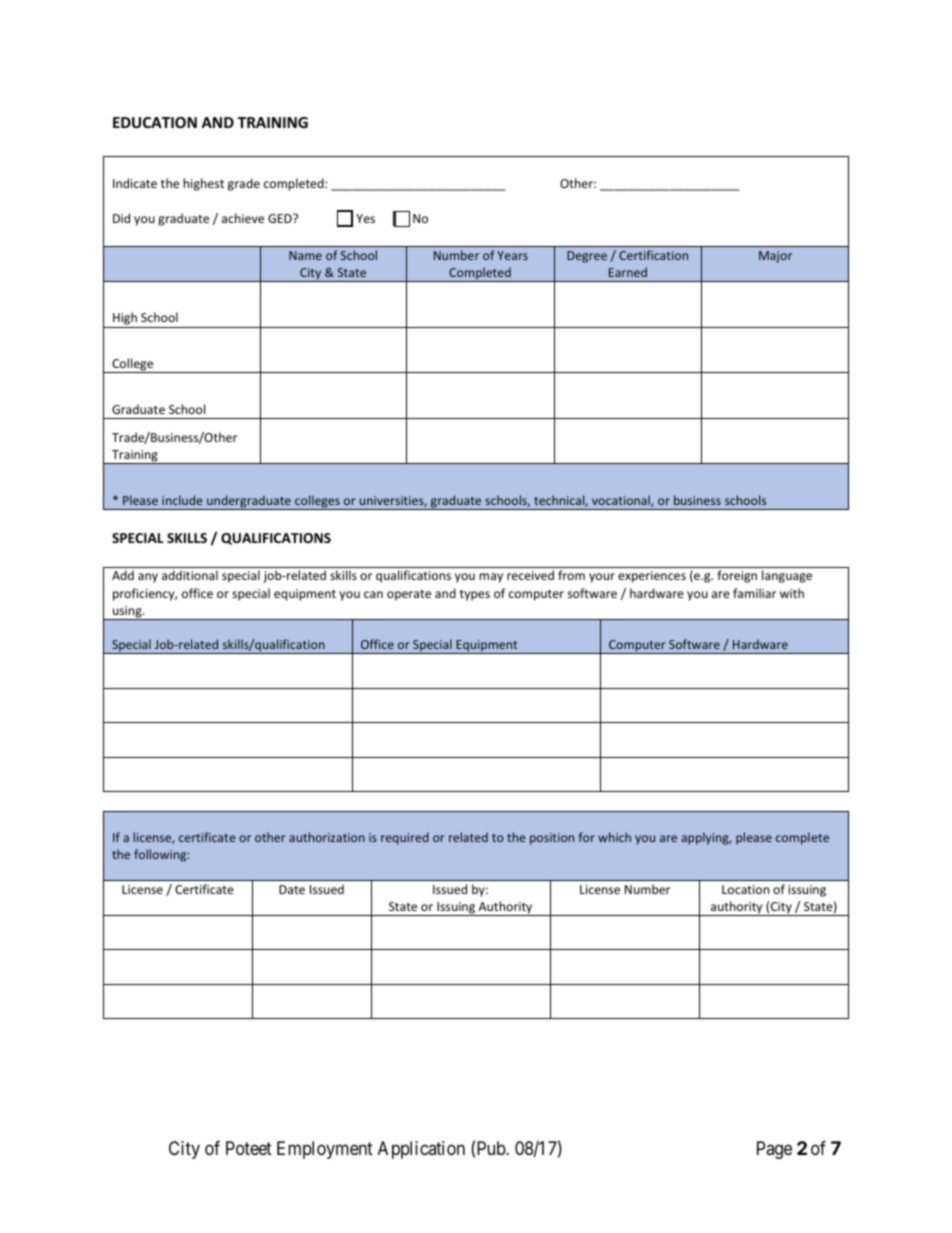  I want to click on additional, so click(190, 575).
